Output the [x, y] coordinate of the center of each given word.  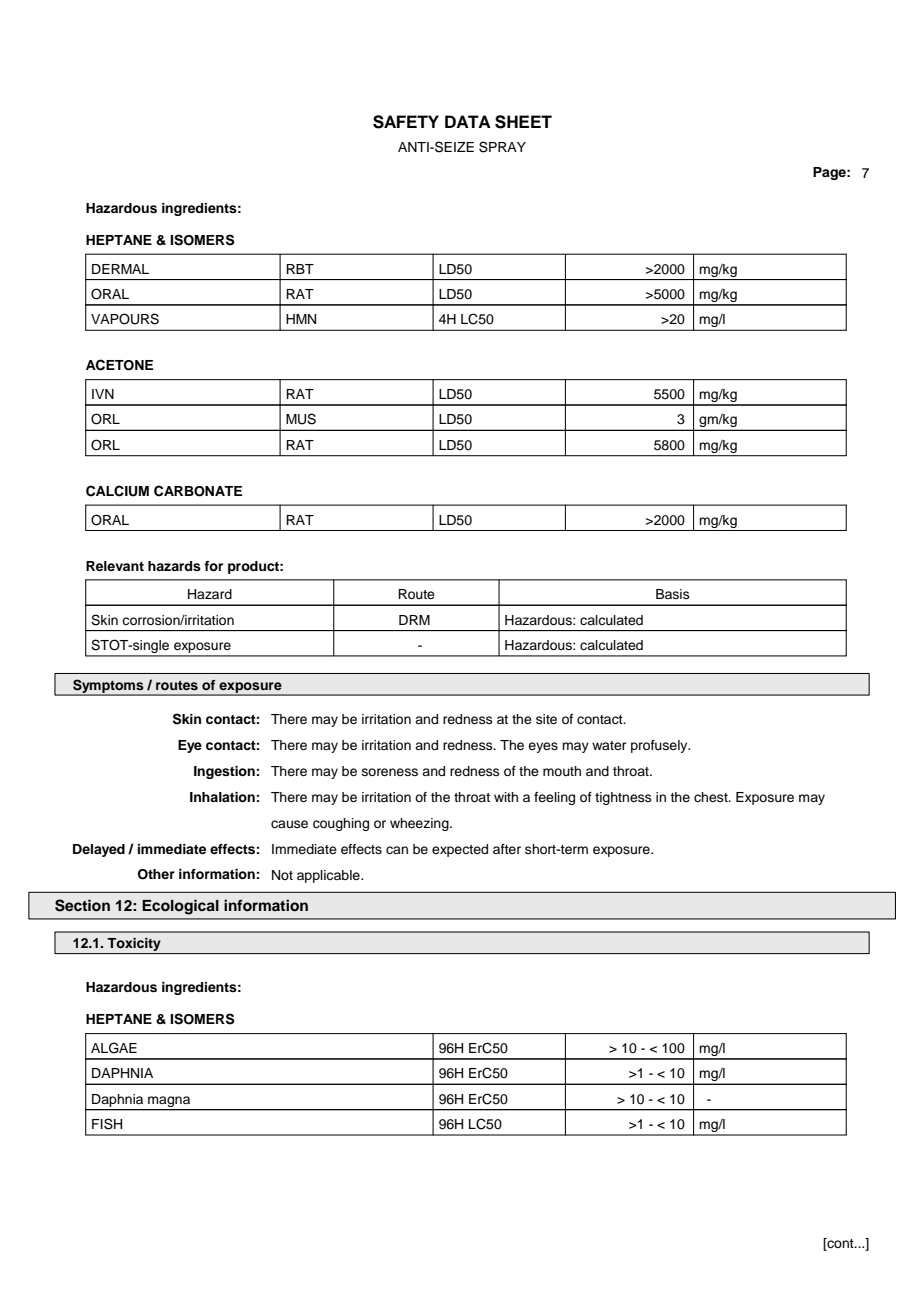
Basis [673, 594]
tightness [623, 798]
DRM [414, 620]
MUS [301, 419]
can [397, 850]
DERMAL [120, 269]
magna [169, 1101]
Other [156, 874]
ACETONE [119, 365]
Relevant [115, 566]
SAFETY [406, 122]
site [546, 719]
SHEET [523, 122]
